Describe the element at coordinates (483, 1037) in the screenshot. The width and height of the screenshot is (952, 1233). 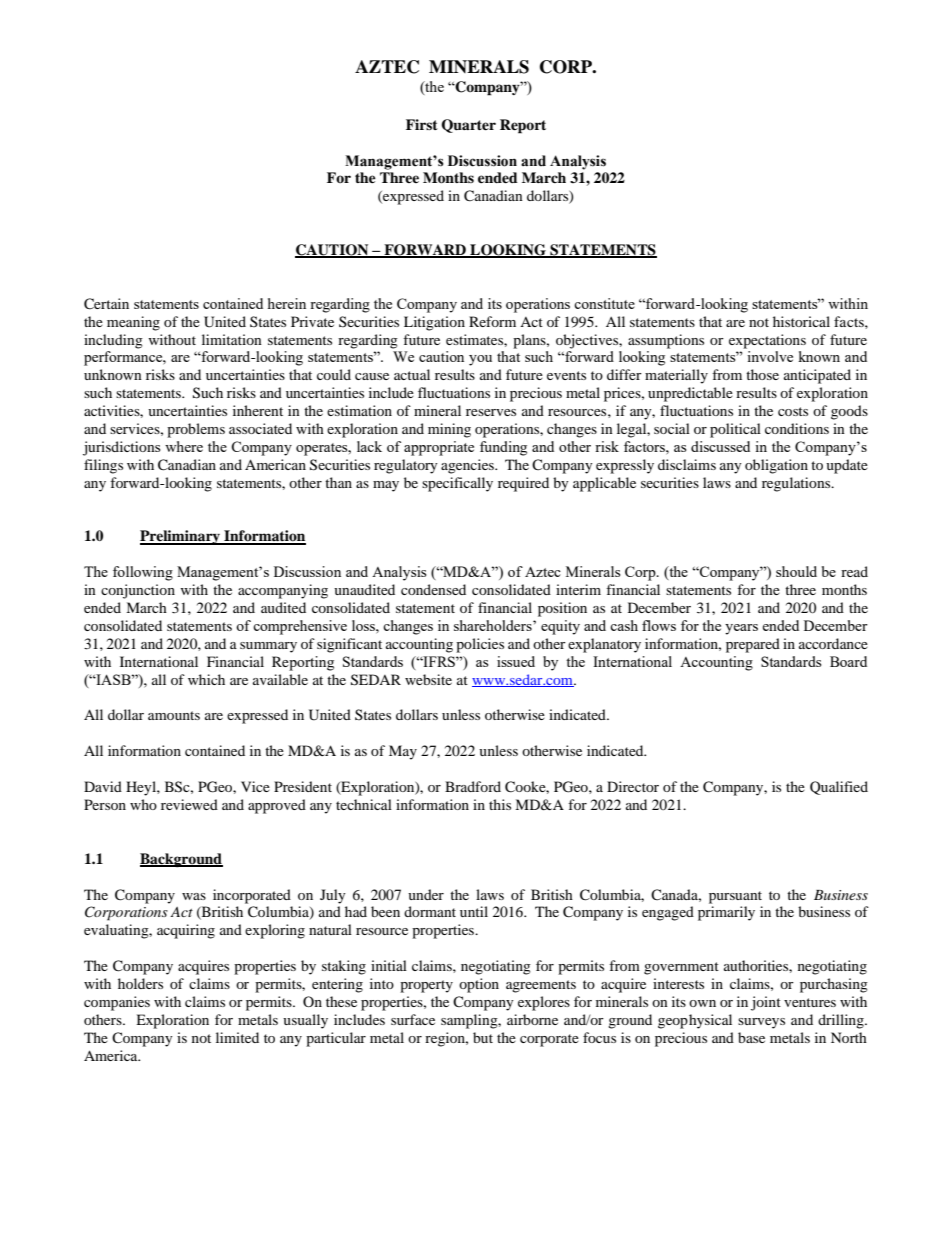
I see `but` at that location.
